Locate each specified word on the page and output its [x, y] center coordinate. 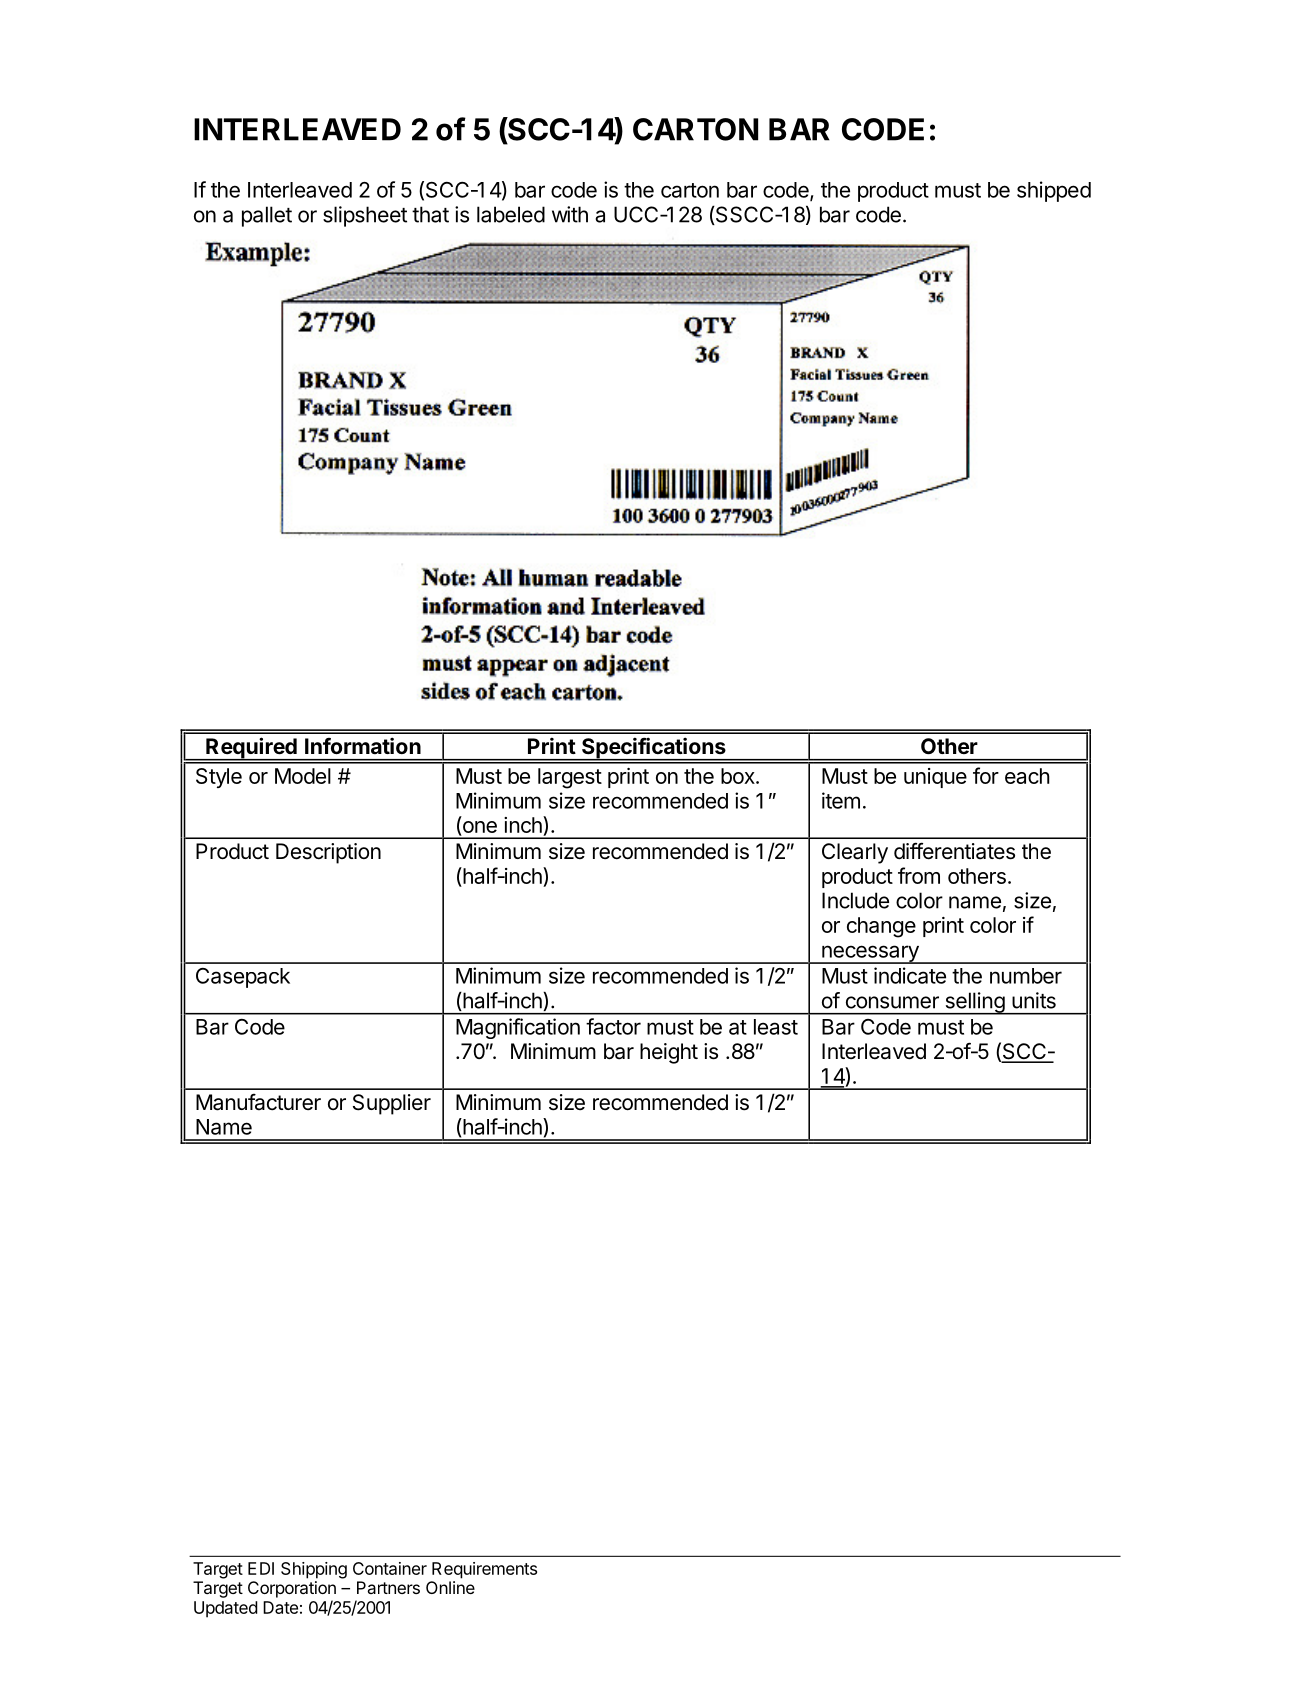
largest [570, 778]
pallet [267, 216]
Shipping [314, 1570]
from [919, 875]
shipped [1054, 191]
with [570, 214]
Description [328, 853]
